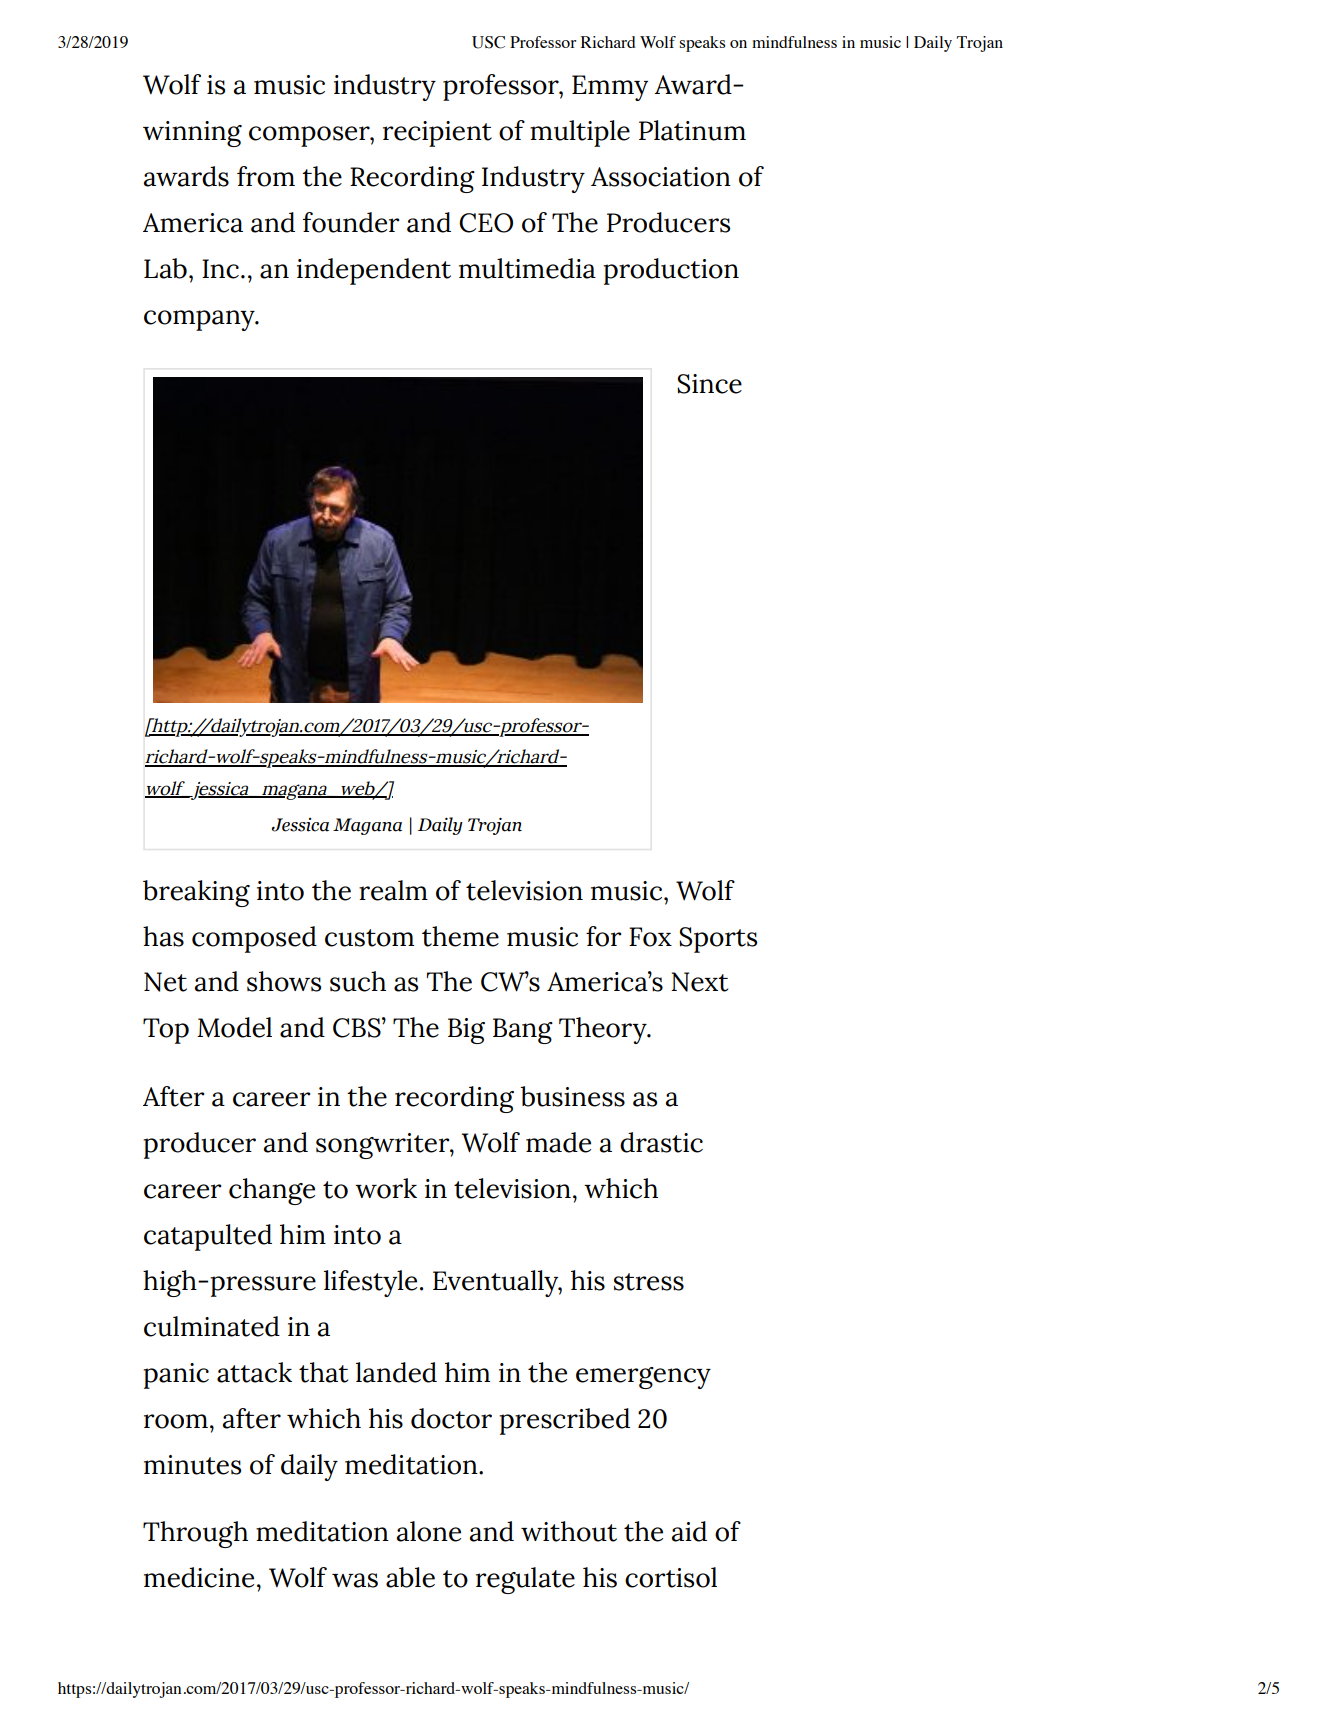 This screenshot has width=1338, height=1731. Describe the element at coordinates (266, 176) in the screenshot. I see `from` at that location.
